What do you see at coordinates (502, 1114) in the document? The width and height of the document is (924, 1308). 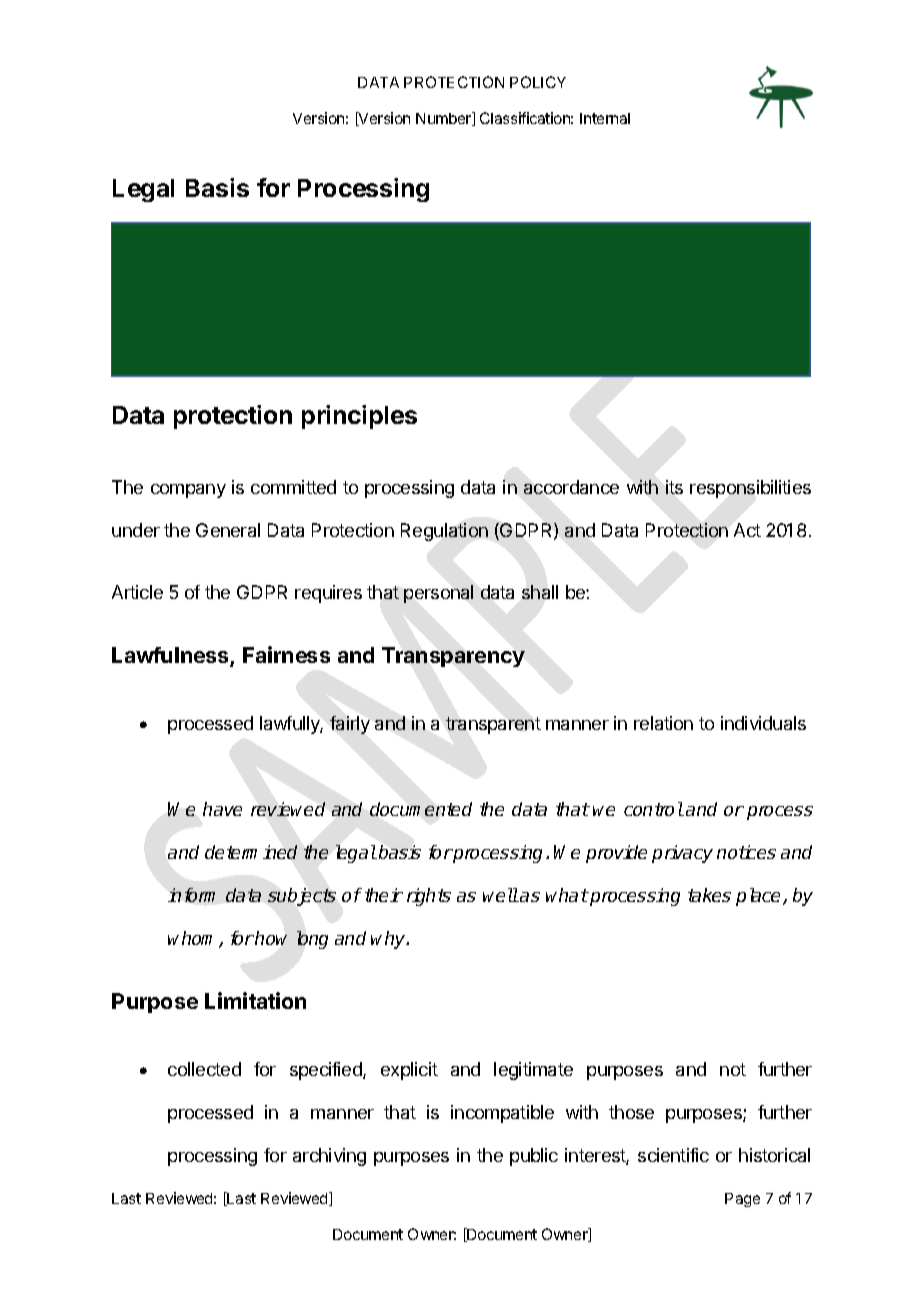 I see `incompatible` at bounding box center [502, 1114].
